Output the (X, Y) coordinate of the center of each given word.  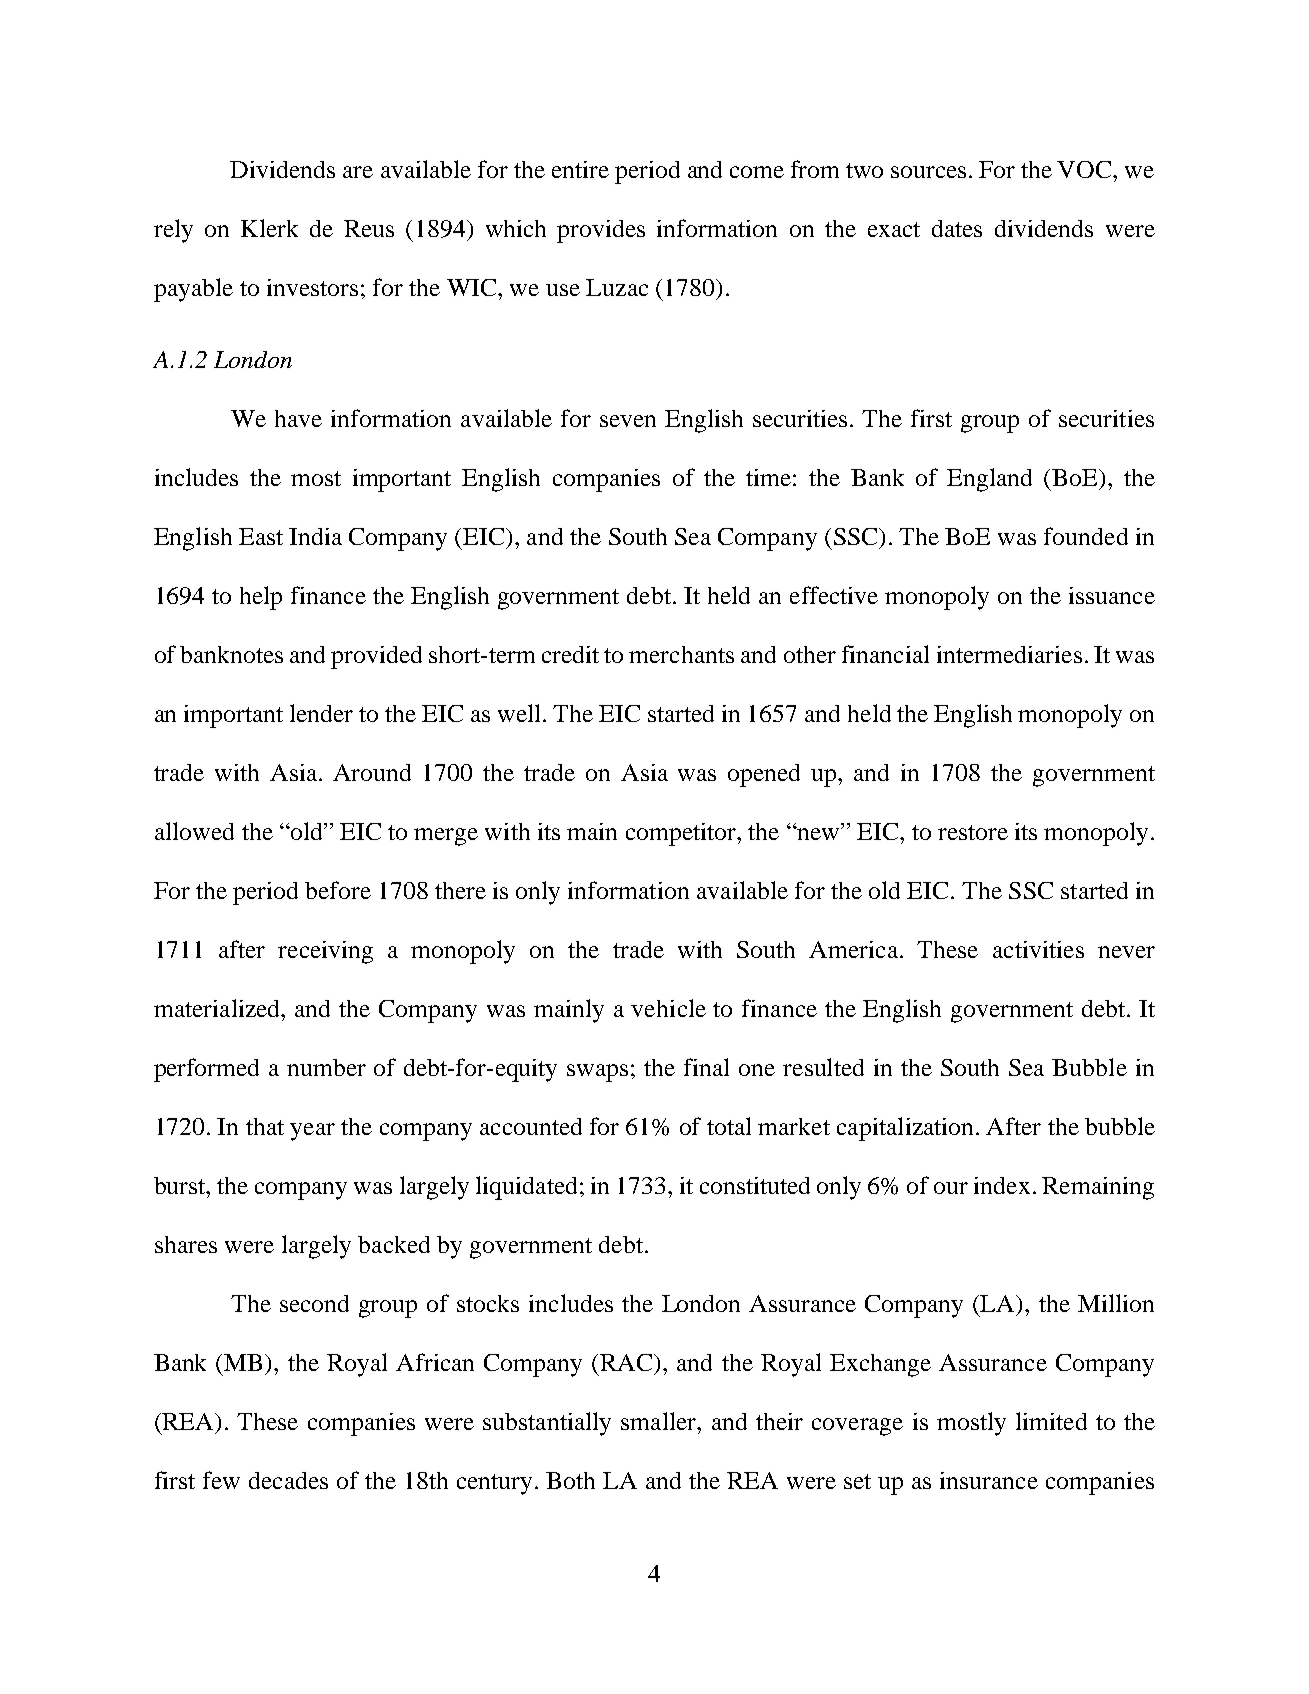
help (261, 598)
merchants (681, 654)
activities (1038, 949)
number (326, 1067)
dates (957, 228)
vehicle (668, 1008)
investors (312, 287)
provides (601, 231)
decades (288, 1480)
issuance (1112, 595)
